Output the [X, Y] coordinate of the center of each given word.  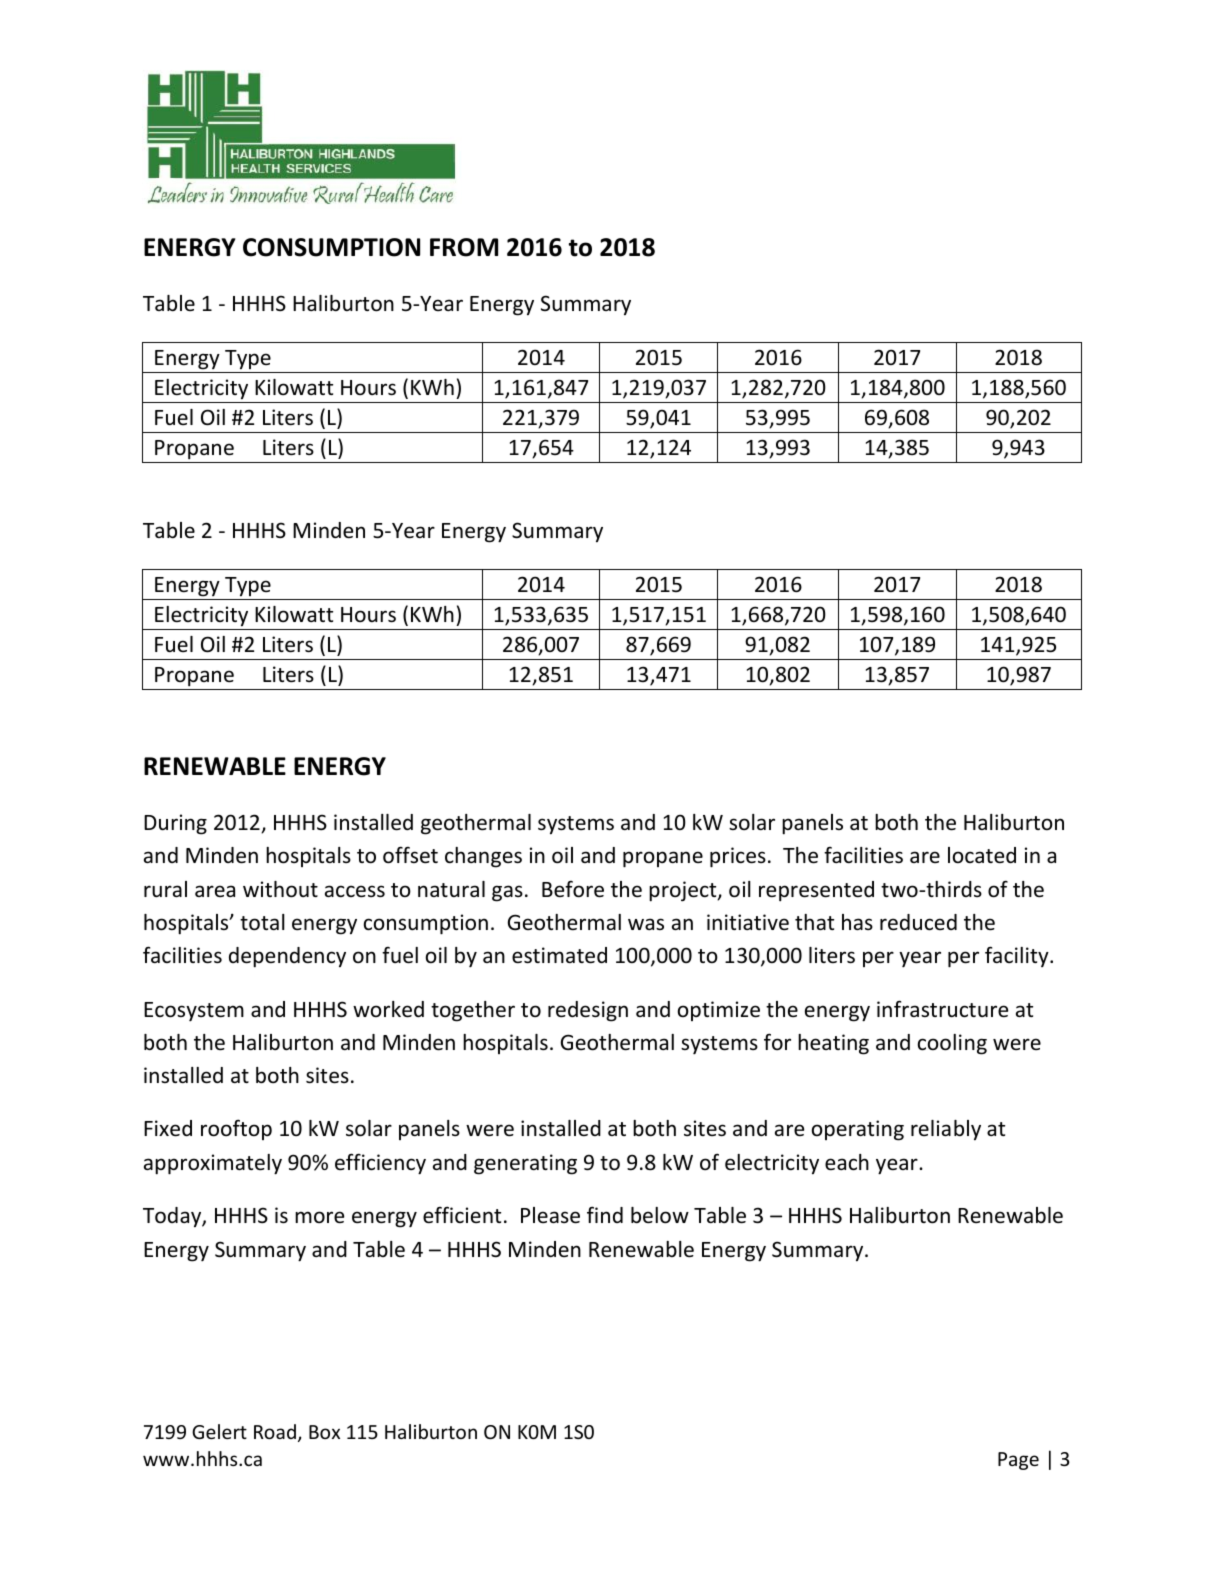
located [982, 855]
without [280, 889]
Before [573, 889]
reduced [918, 922]
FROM [464, 247]
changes [483, 857]
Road [275, 1431]
